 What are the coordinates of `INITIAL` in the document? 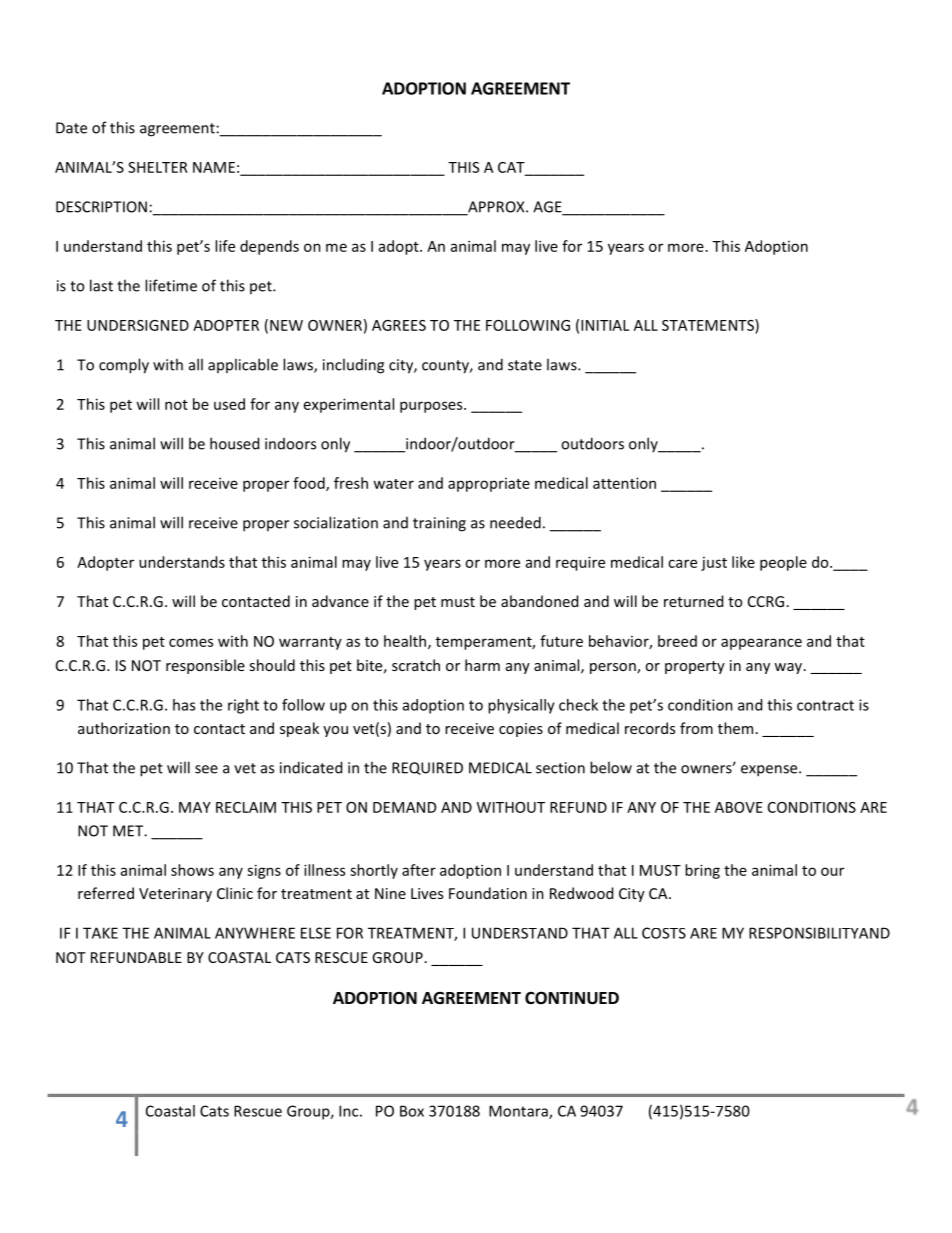 It's located at (605, 325).
